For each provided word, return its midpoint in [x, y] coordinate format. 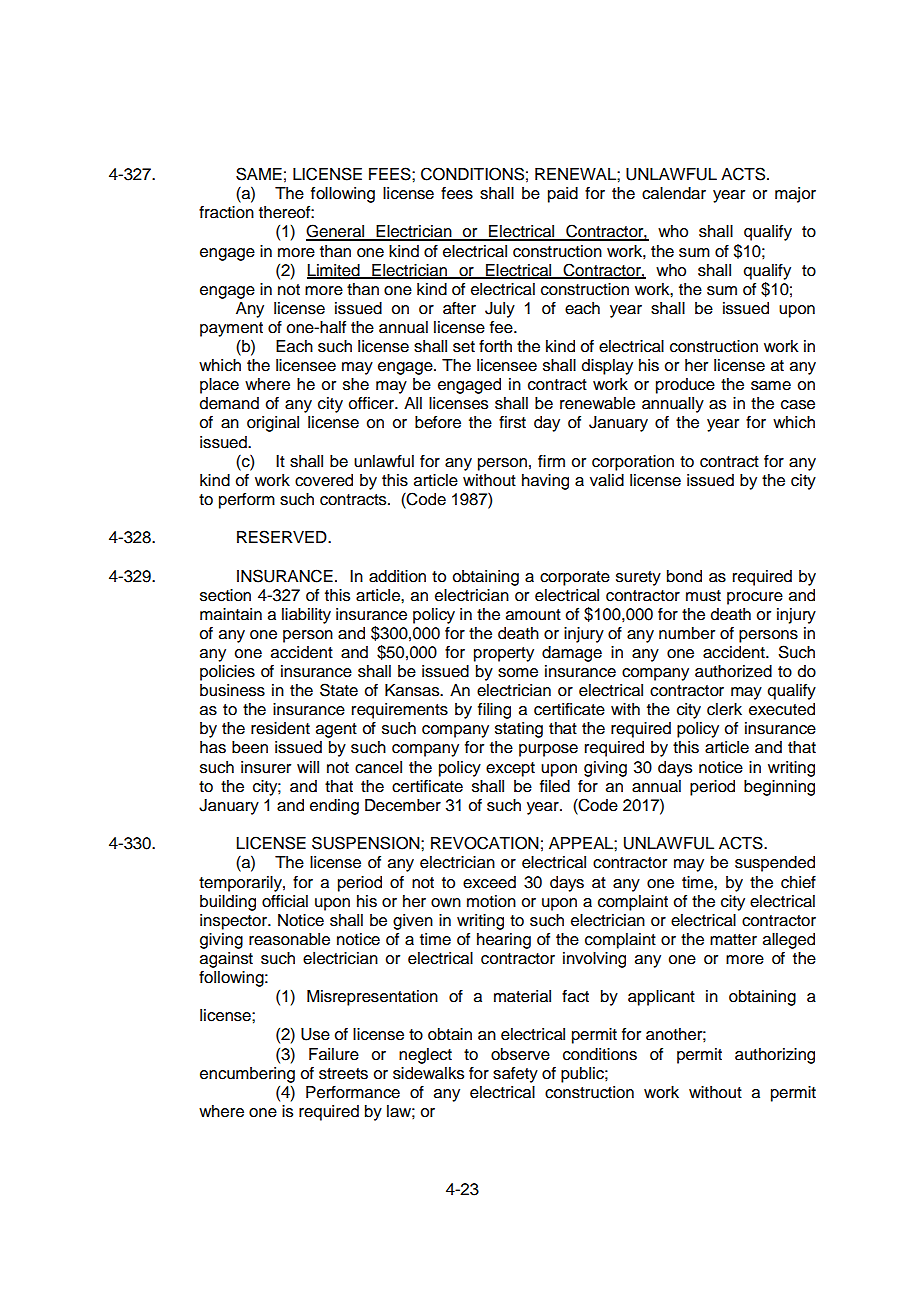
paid [563, 195]
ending [334, 807]
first [512, 422]
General [336, 232]
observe [520, 1054]
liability [306, 616]
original [273, 424]
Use [315, 1034]
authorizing [775, 1056]
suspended [775, 864]
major [795, 195]
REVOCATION [485, 843]
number [687, 633]
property [504, 654]
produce [685, 386]
